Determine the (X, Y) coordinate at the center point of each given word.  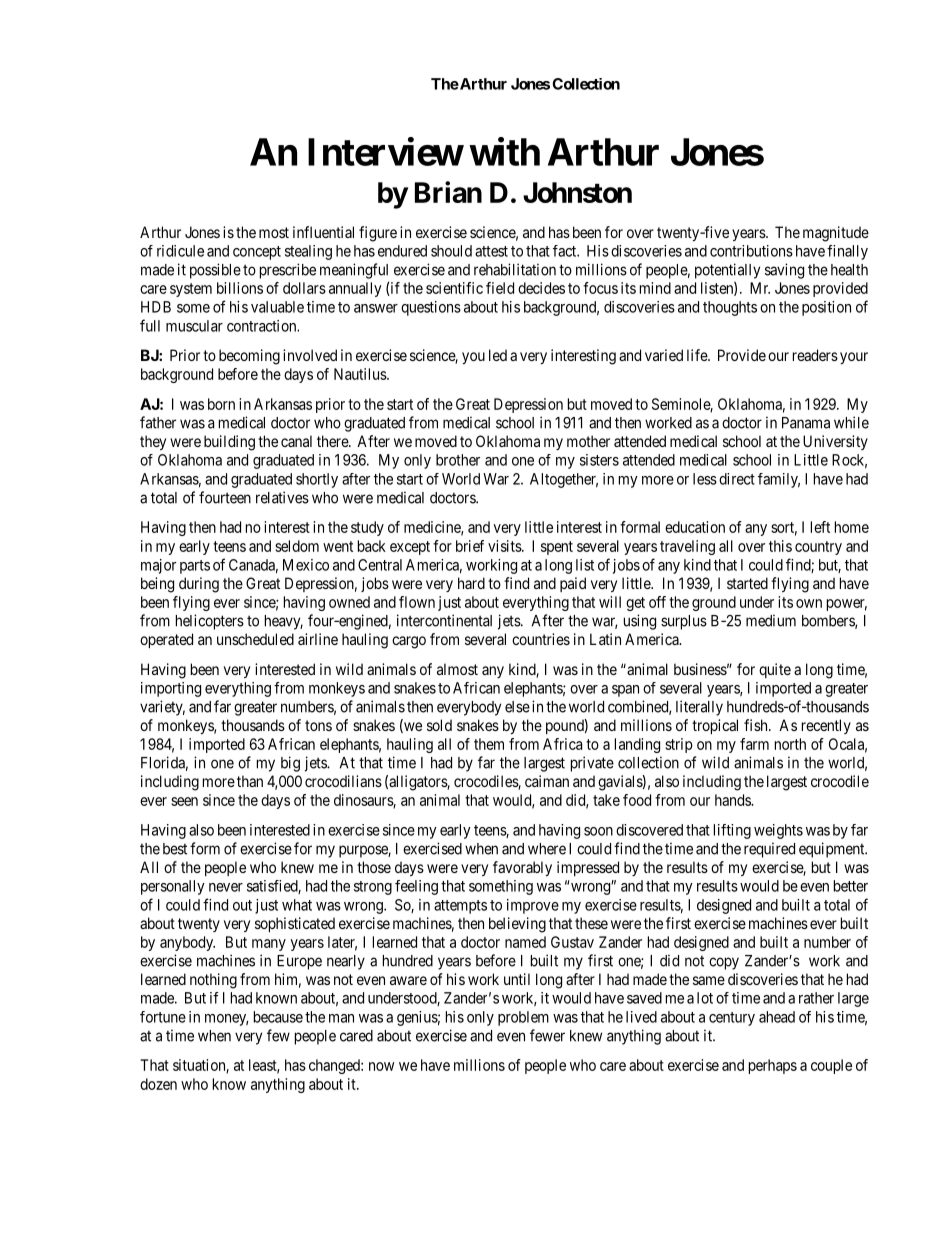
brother (458, 460)
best (175, 849)
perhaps (773, 1066)
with (504, 151)
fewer (547, 1035)
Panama (806, 423)
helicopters (210, 622)
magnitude (836, 234)
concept (257, 253)
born (221, 404)
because (278, 1017)
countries (541, 639)
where (547, 849)
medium (771, 620)
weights (778, 831)
